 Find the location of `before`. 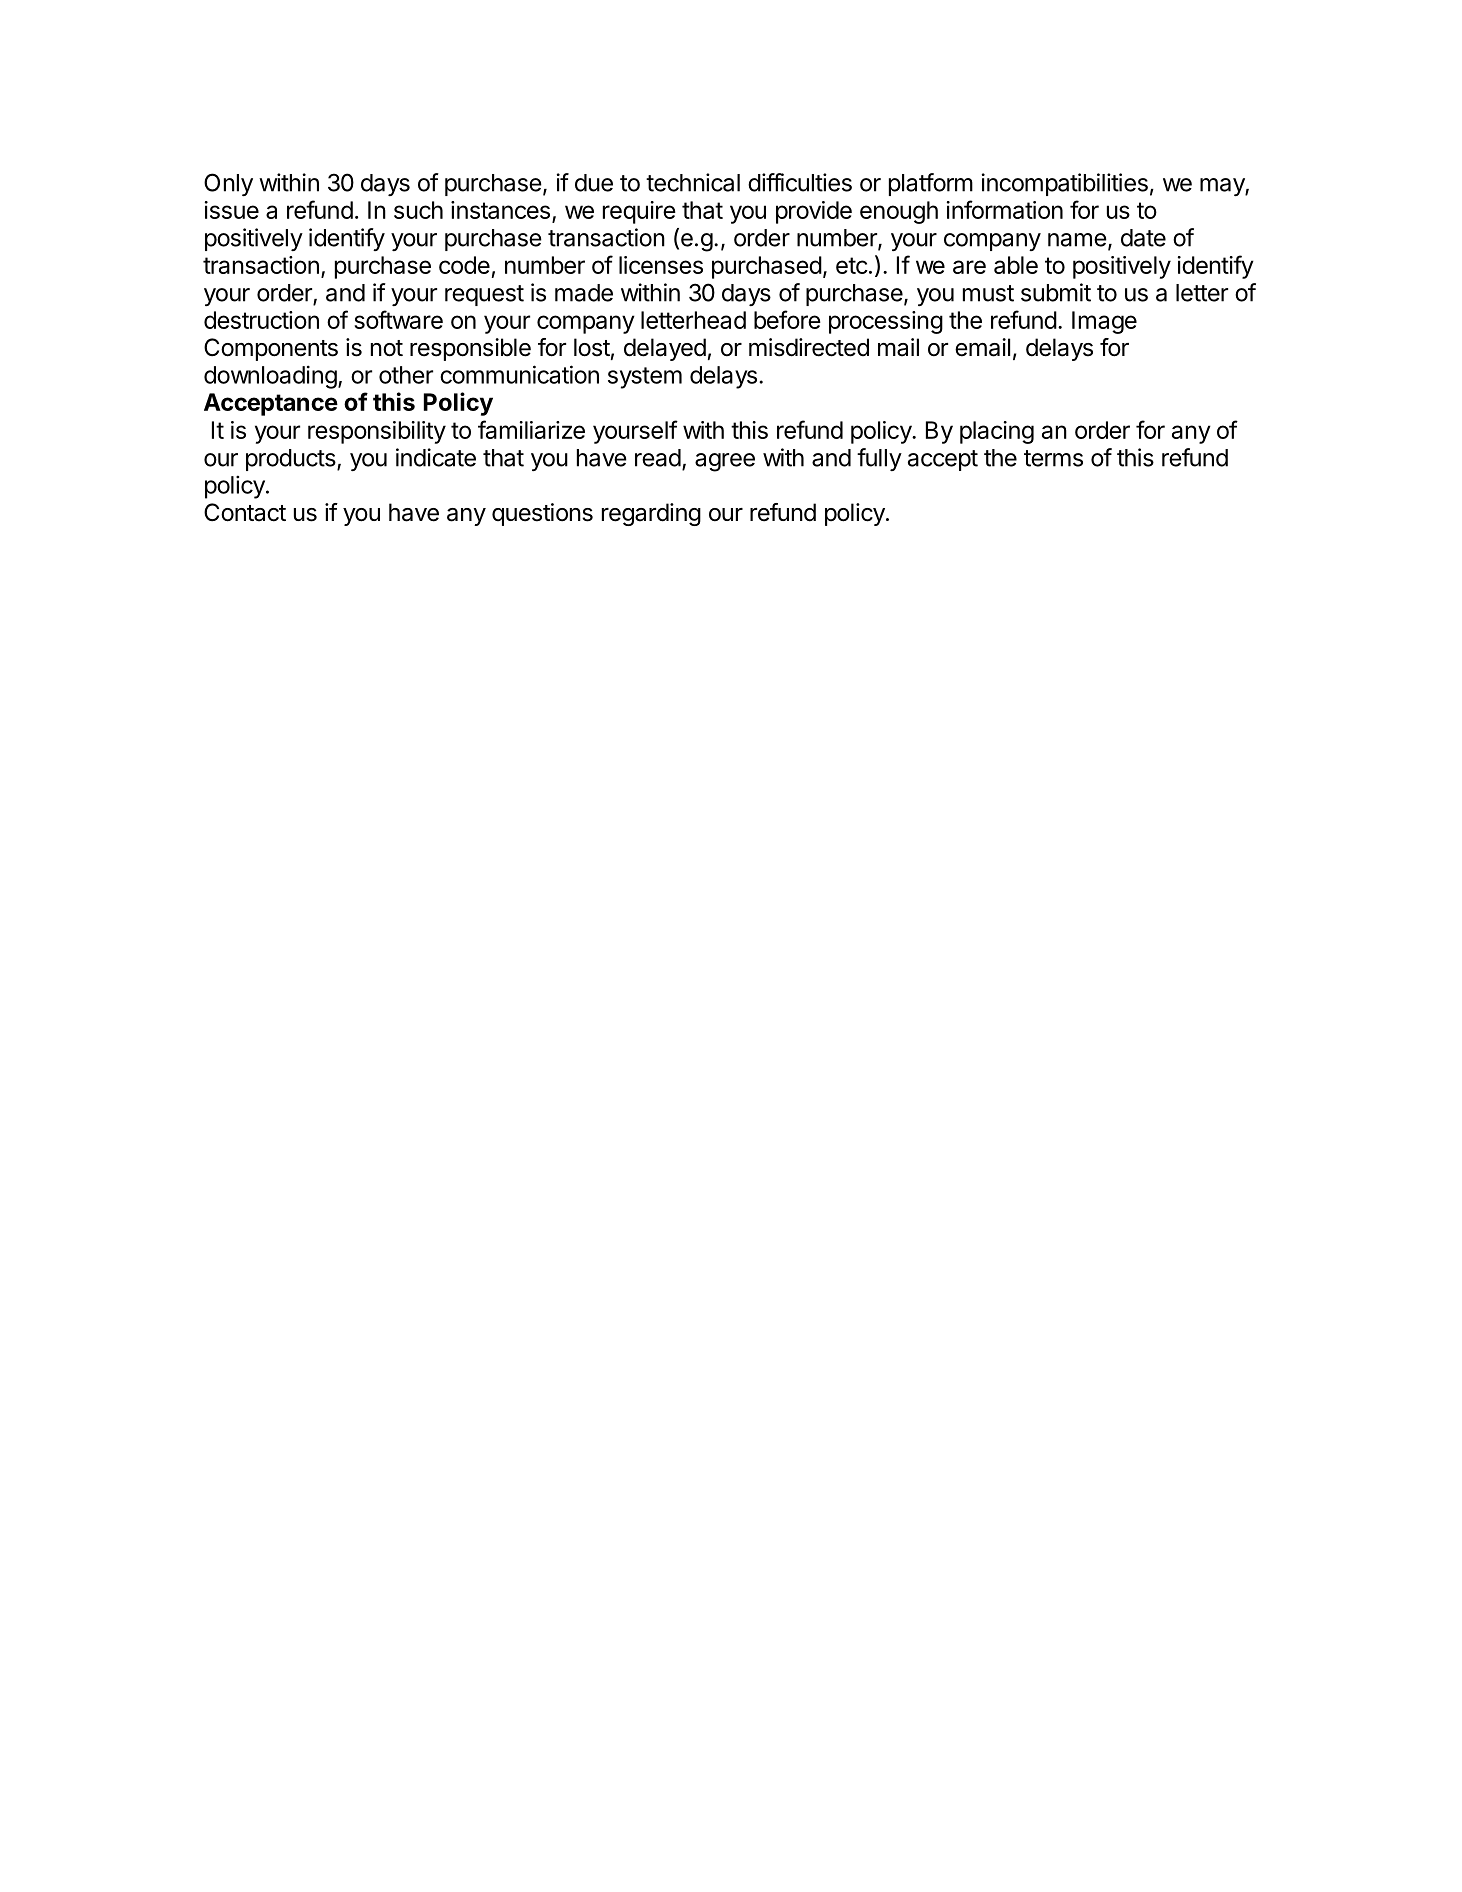

before is located at coordinates (787, 319).
